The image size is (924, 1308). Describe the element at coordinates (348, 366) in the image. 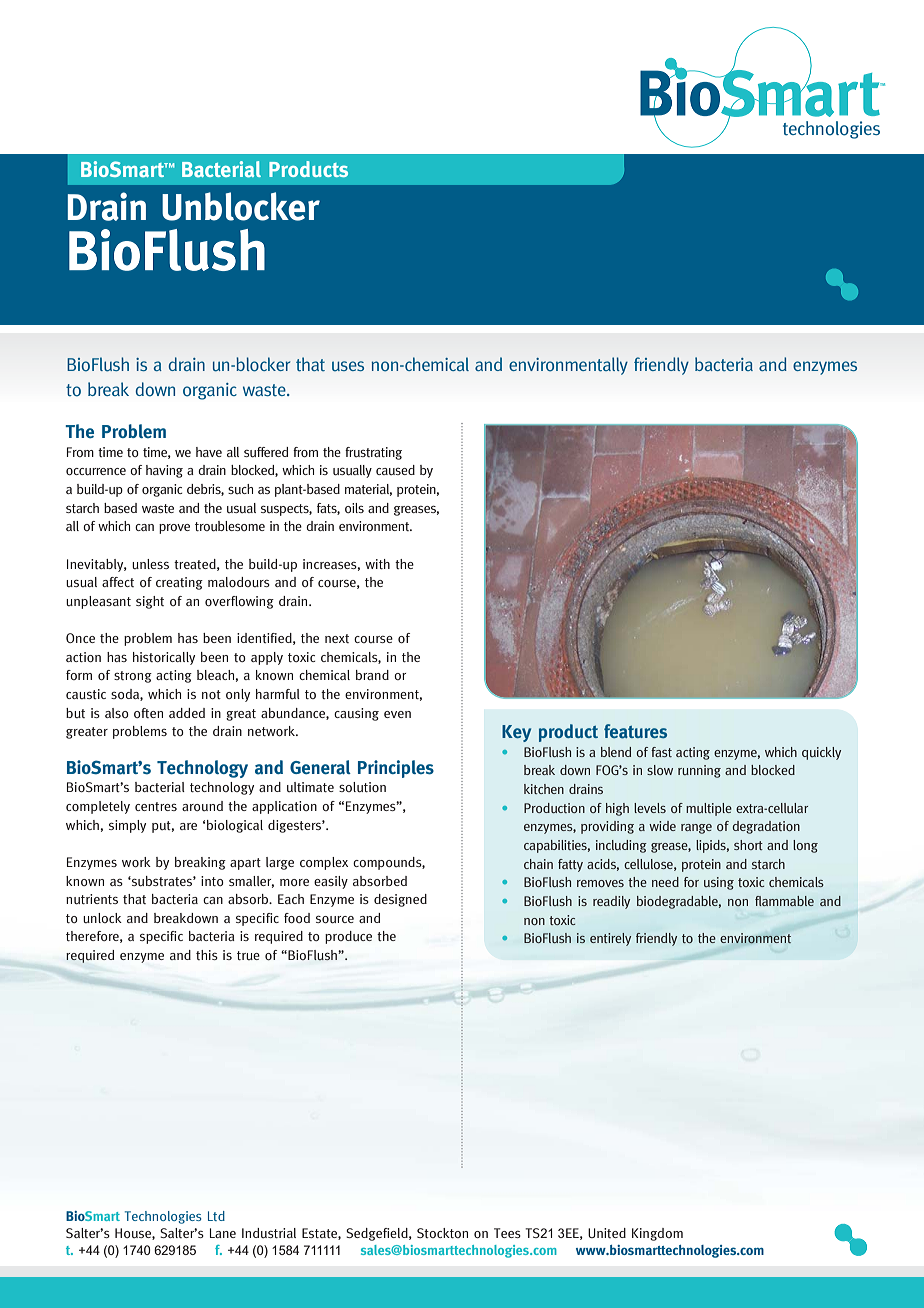

I see `uses` at that location.
